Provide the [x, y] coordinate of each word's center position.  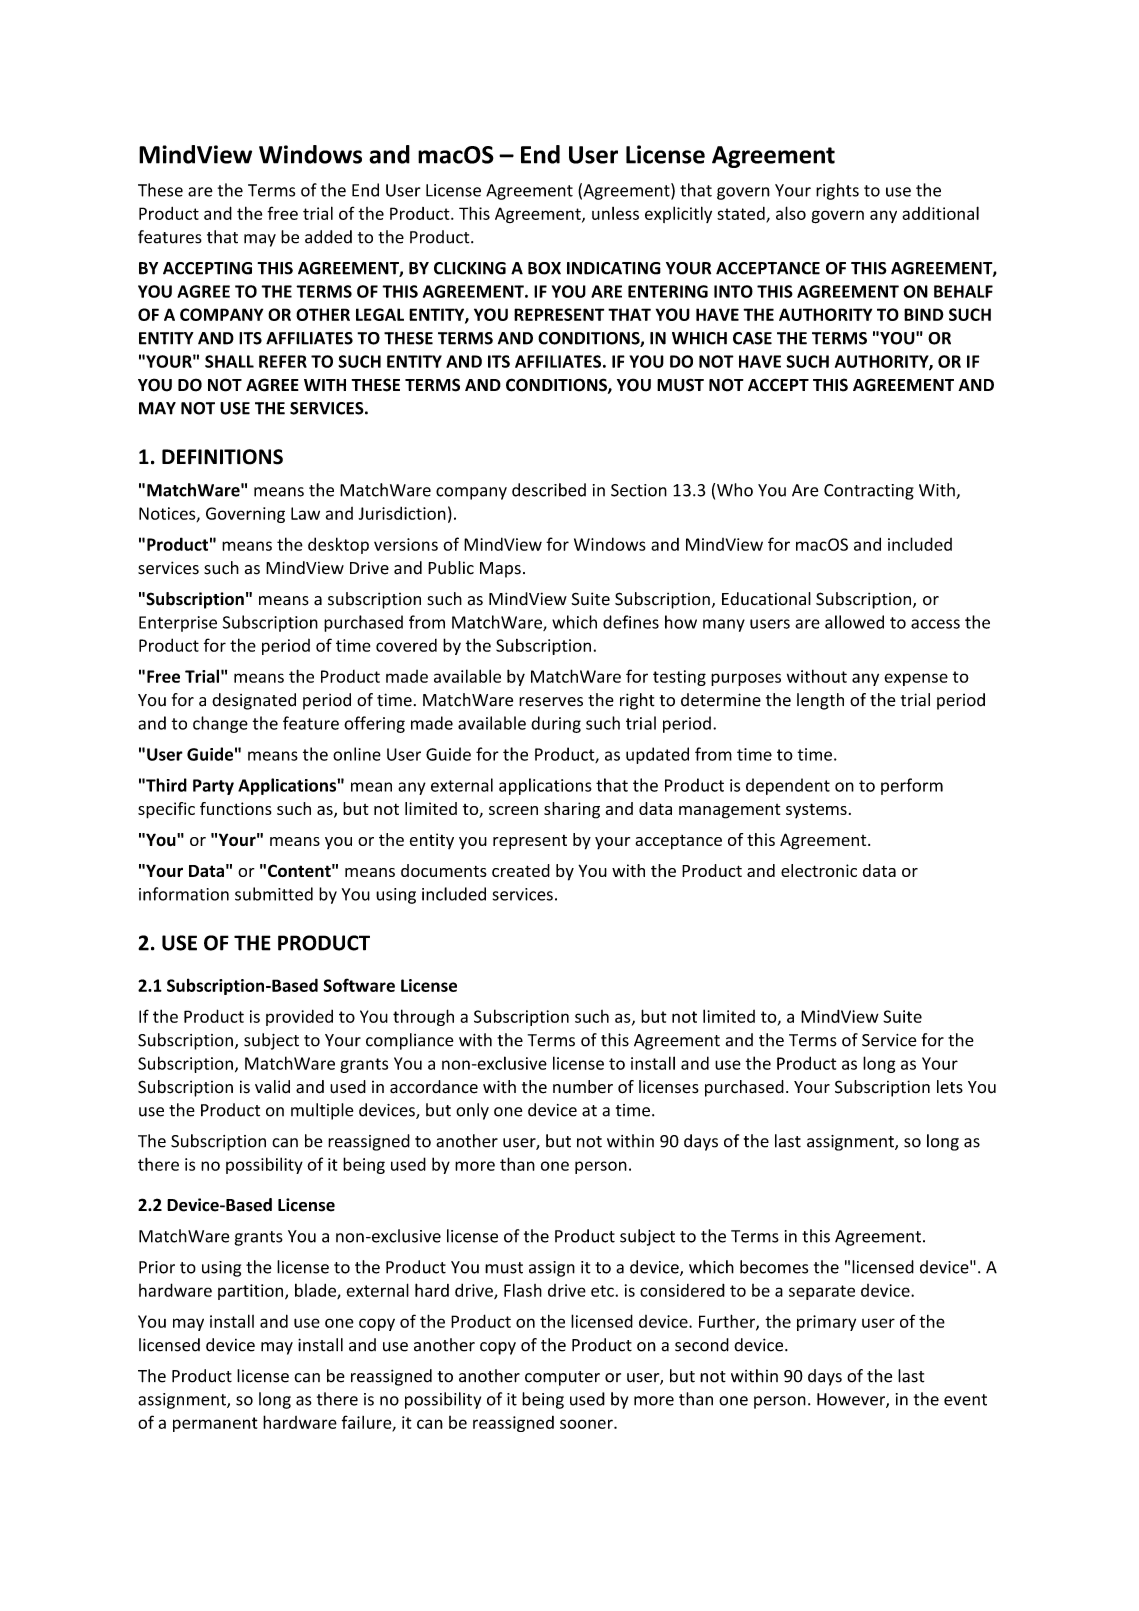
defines [631, 622]
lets [950, 1087]
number [583, 1087]
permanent [215, 1424]
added [328, 237]
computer [562, 1378]
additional [940, 213]
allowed [854, 622]
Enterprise [178, 624]
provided [299, 1017]
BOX [544, 268]
